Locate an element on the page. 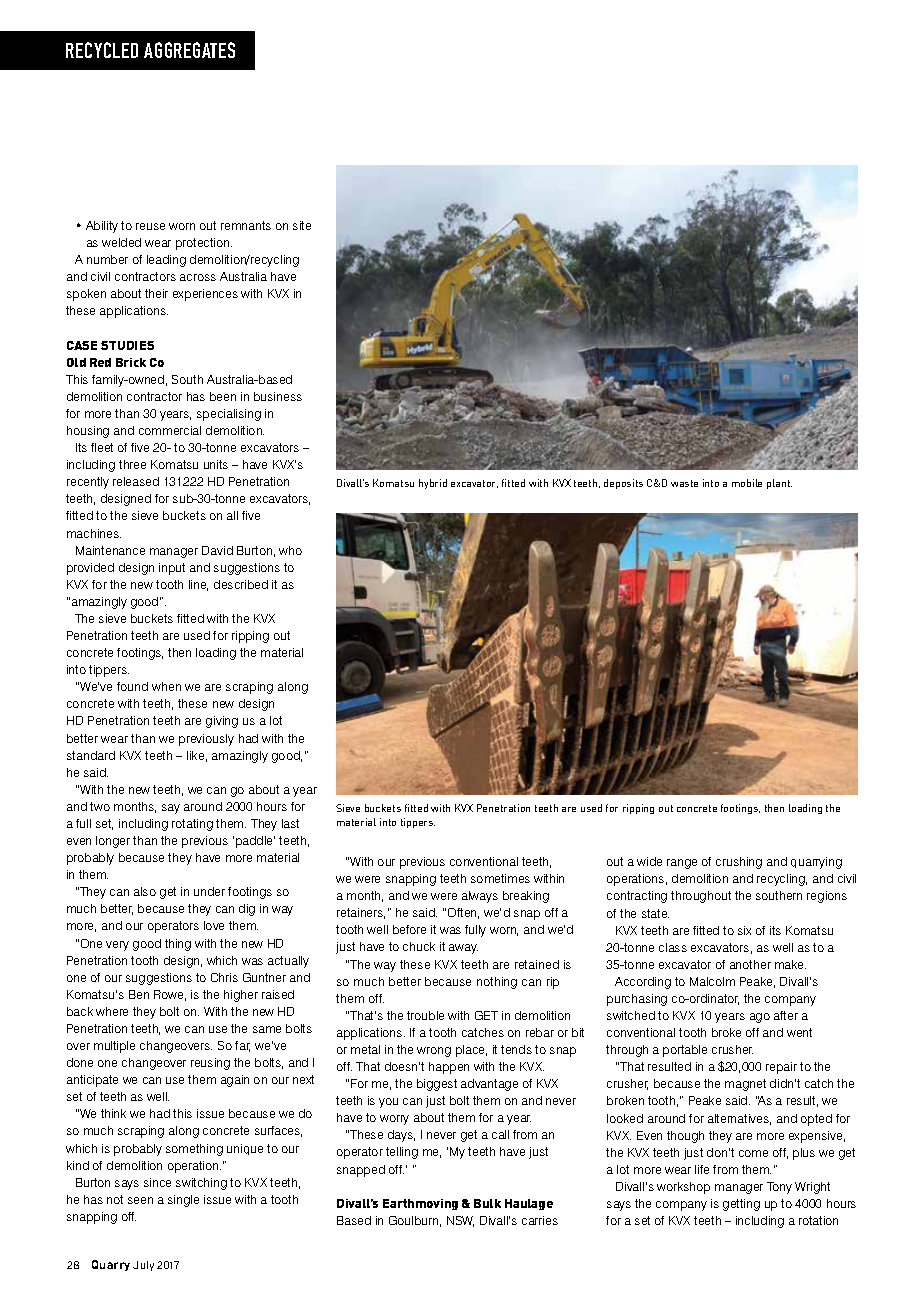  when is located at coordinates (166, 686).
